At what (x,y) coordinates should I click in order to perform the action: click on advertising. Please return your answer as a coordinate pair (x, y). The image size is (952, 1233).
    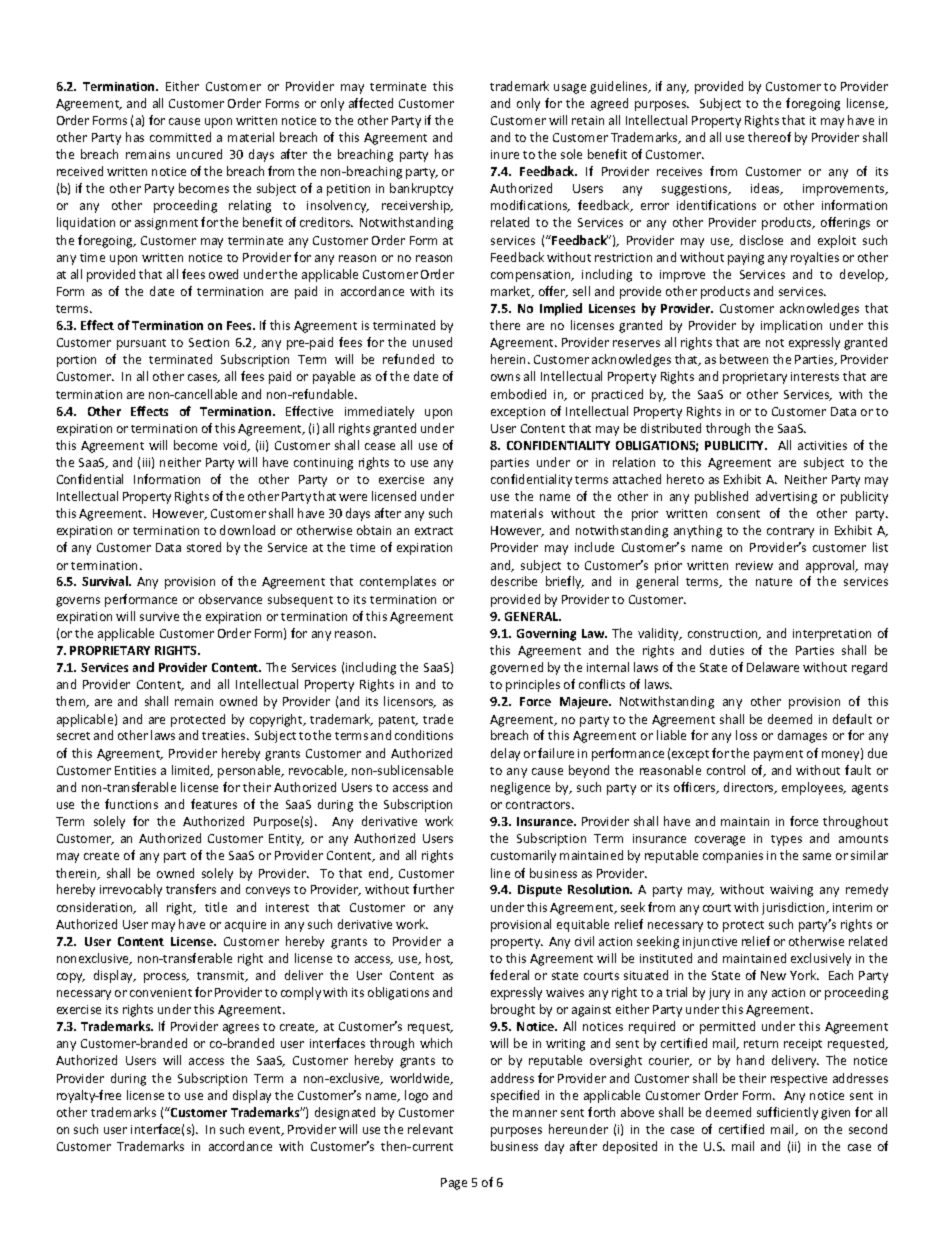
    Looking at the image, I should click on (786, 497).
